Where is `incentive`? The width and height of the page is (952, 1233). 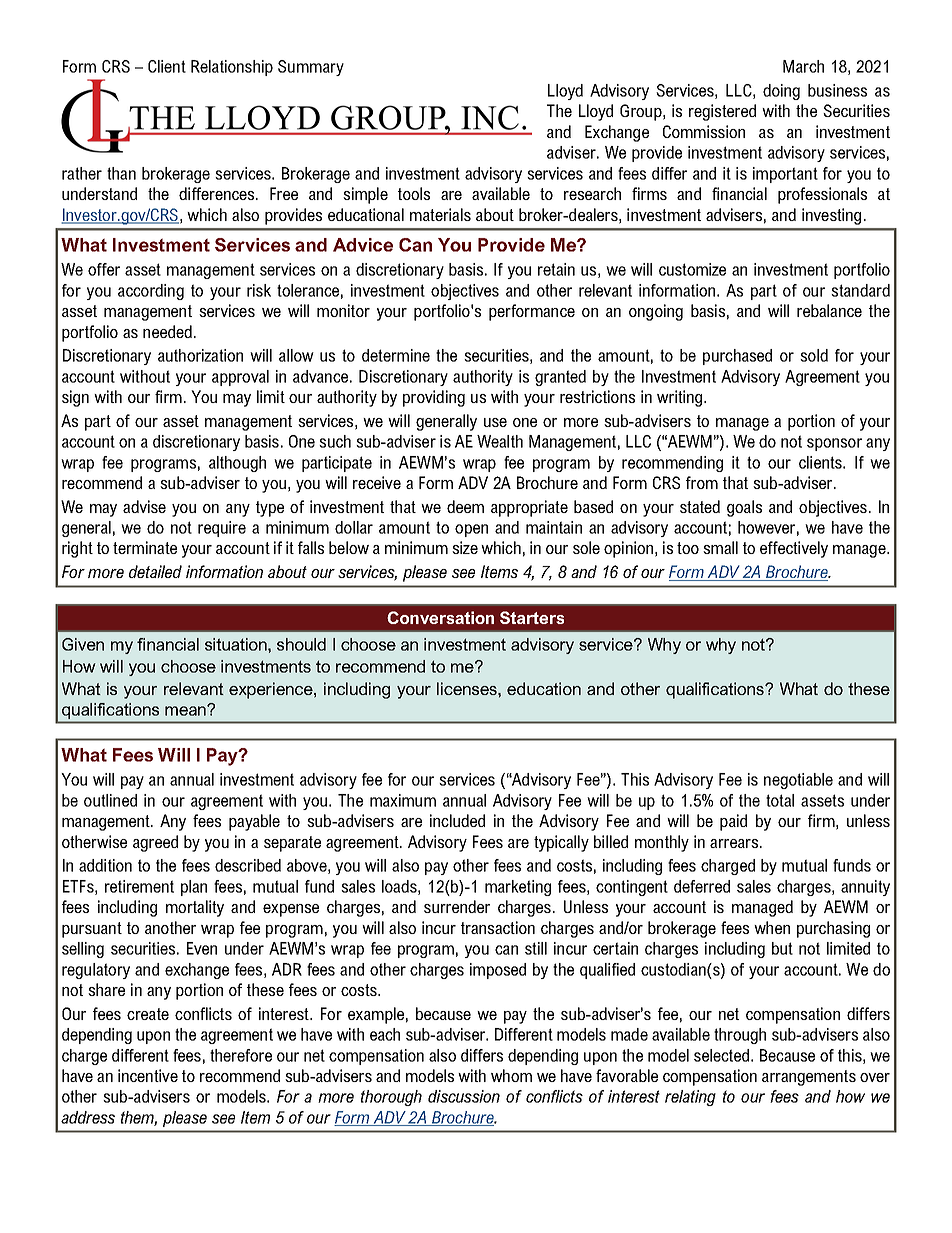
incentive is located at coordinates (148, 1075).
